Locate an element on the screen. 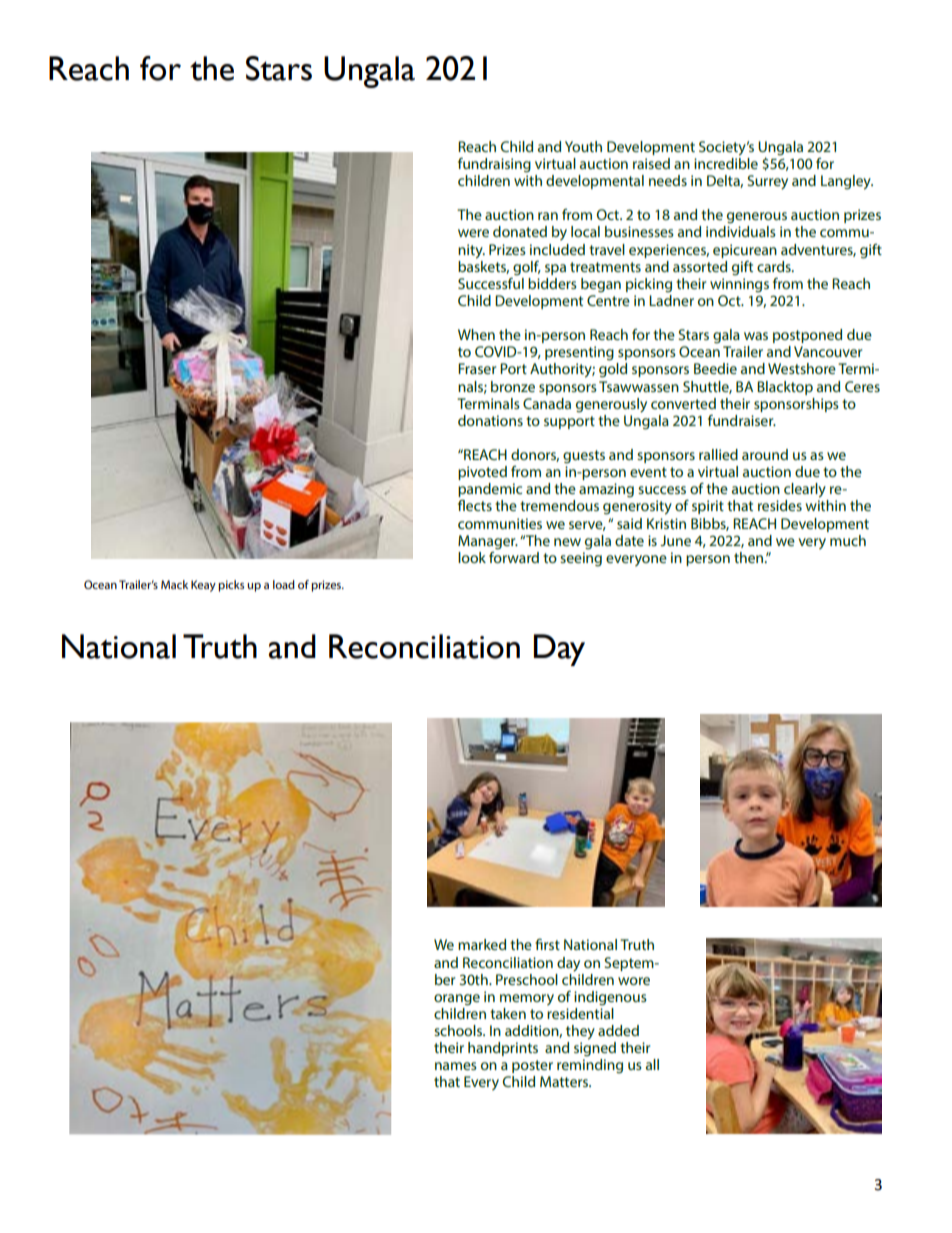 Image resolution: width=952 pixels, height=1233 pixels. forward is located at coordinates (514, 556).
